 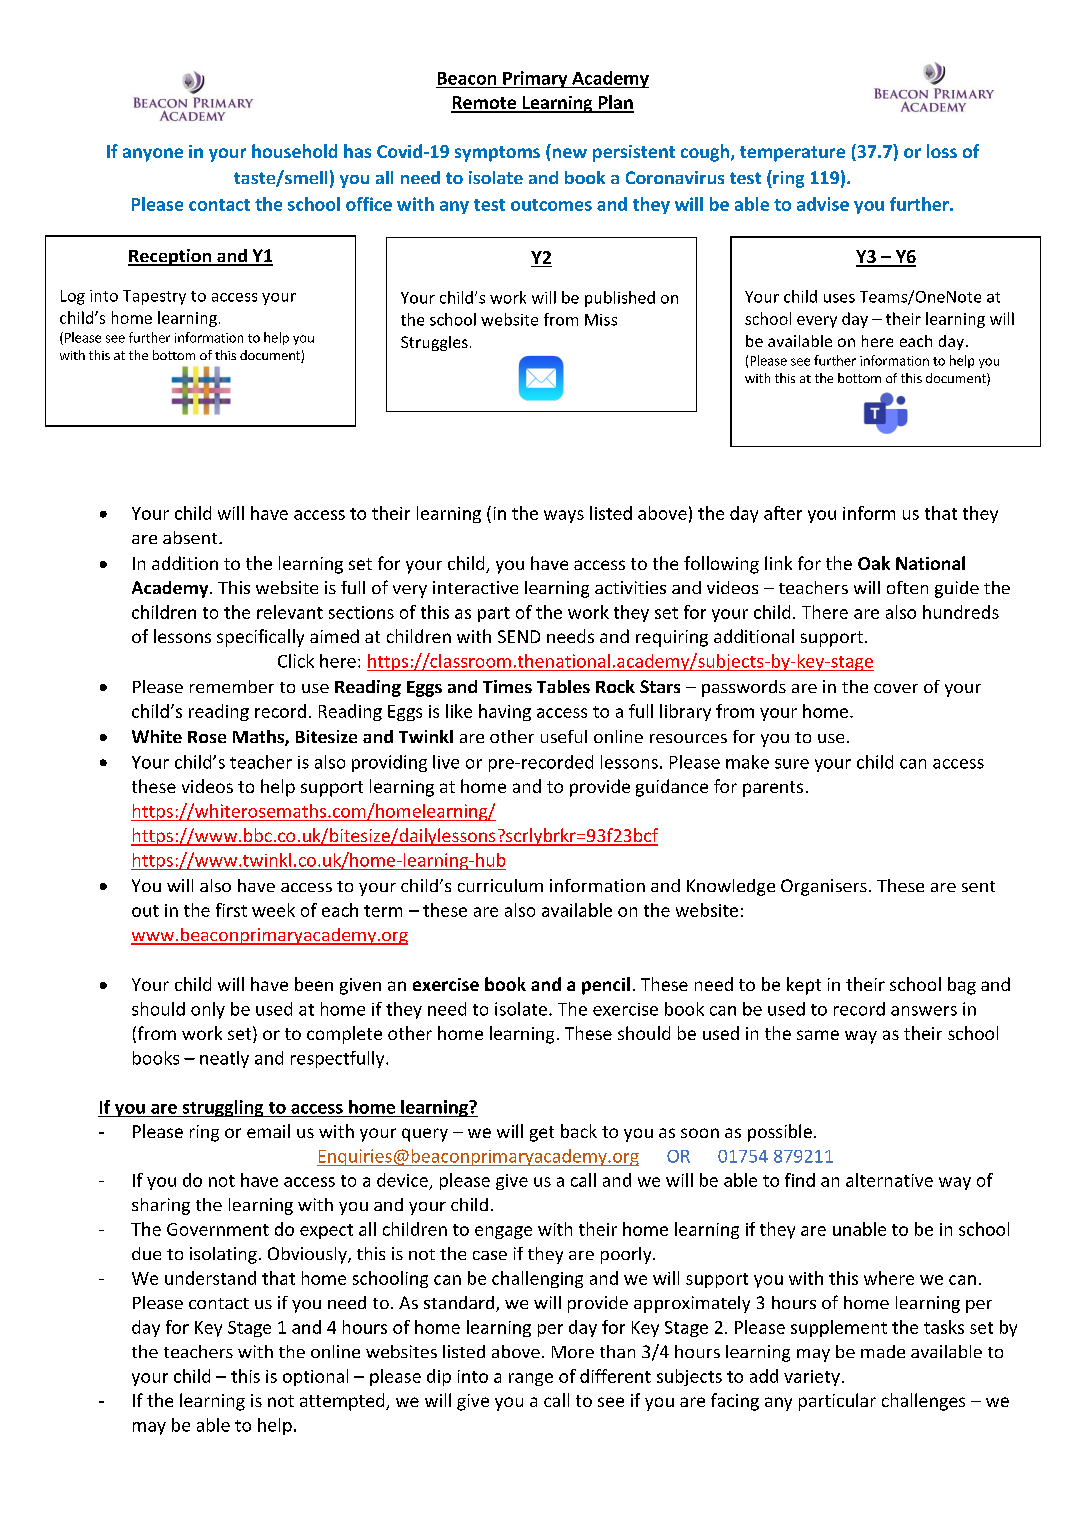 What do you see at coordinates (153, 155) in the image?
I see `anyone` at bounding box center [153, 155].
